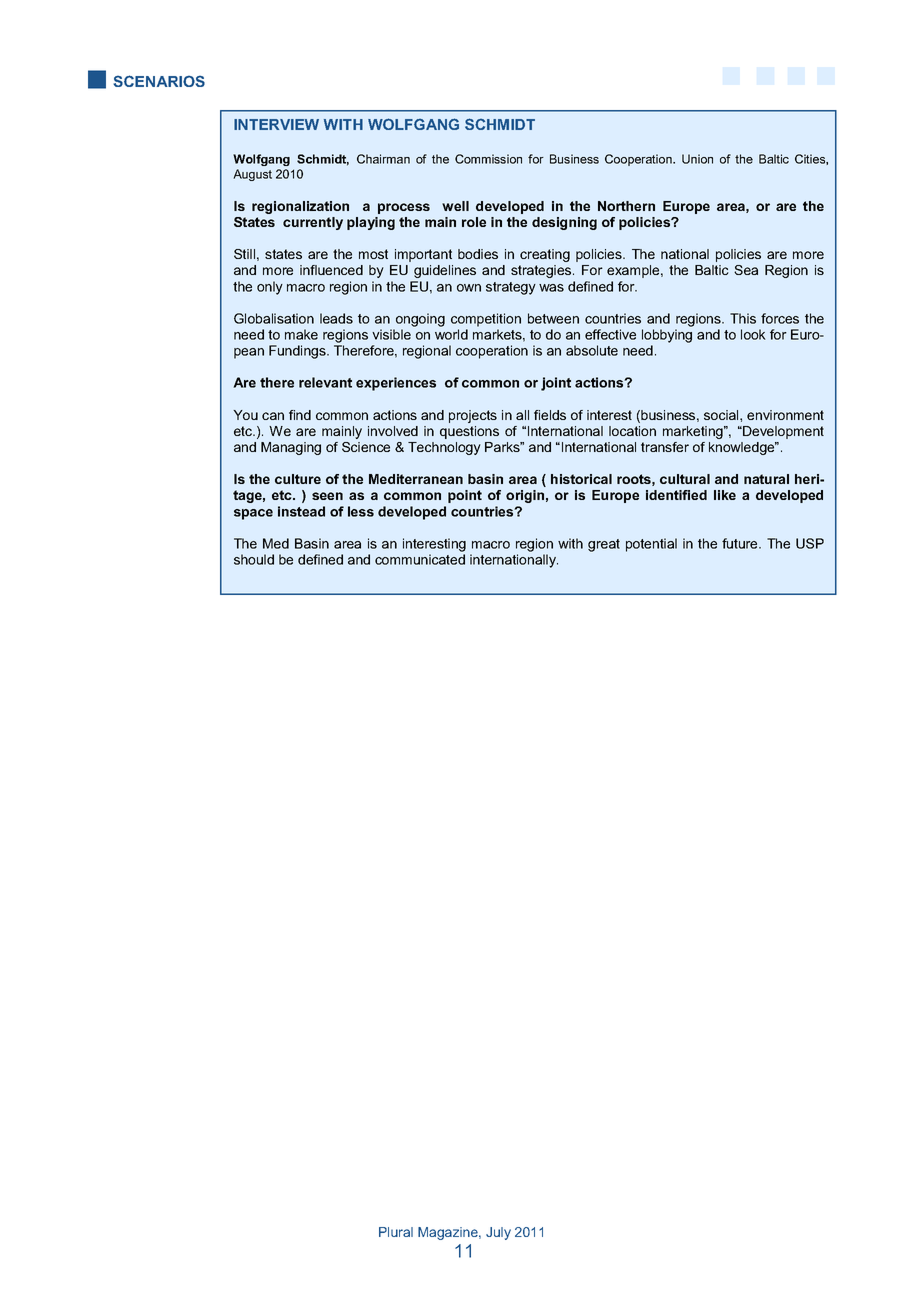 This page has height=1308, width=924. What do you see at coordinates (488, 159) in the page?
I see `Commission` at bounding box center [488, 159].
